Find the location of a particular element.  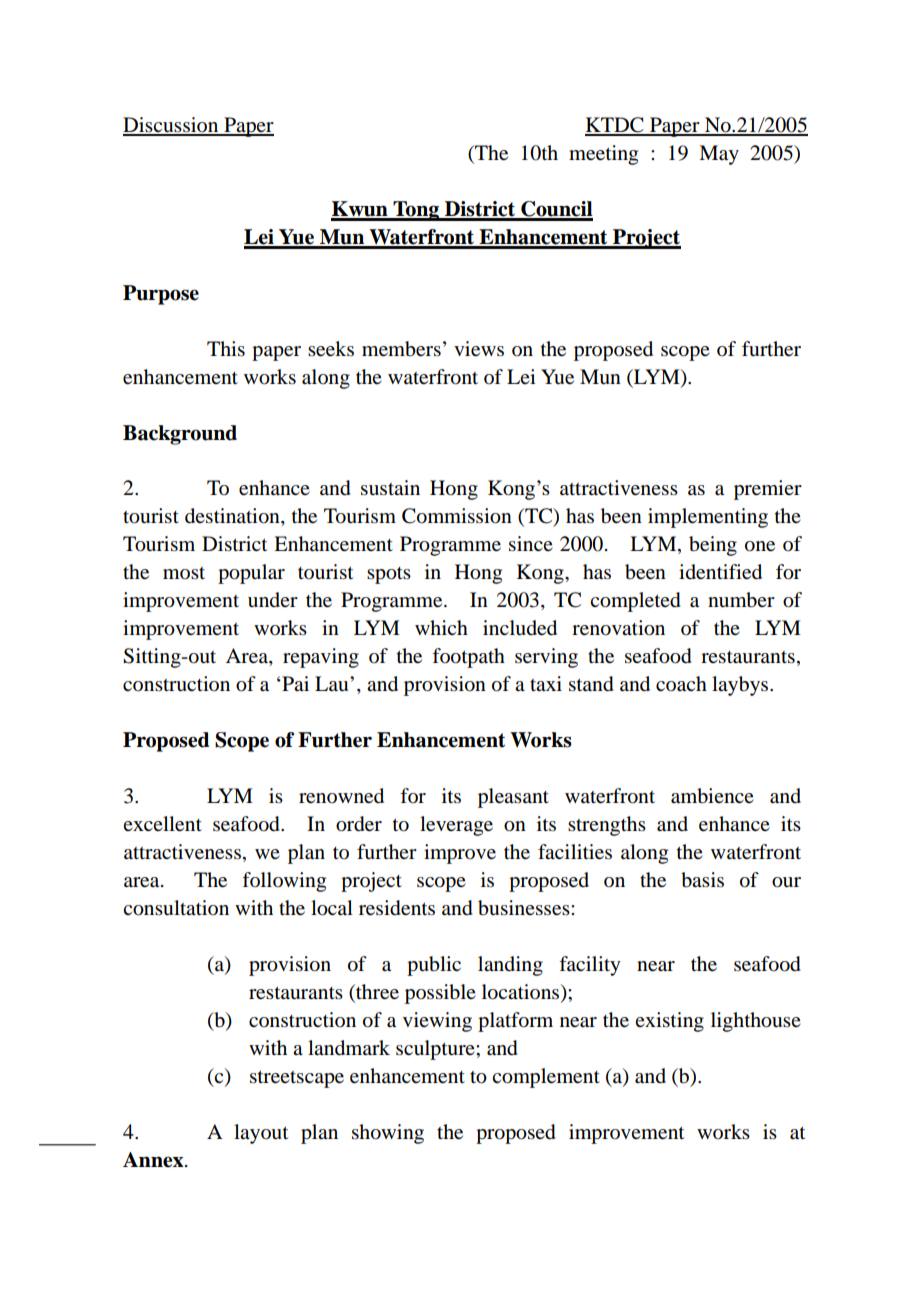

layout is located at coordinates (261, 1134).
